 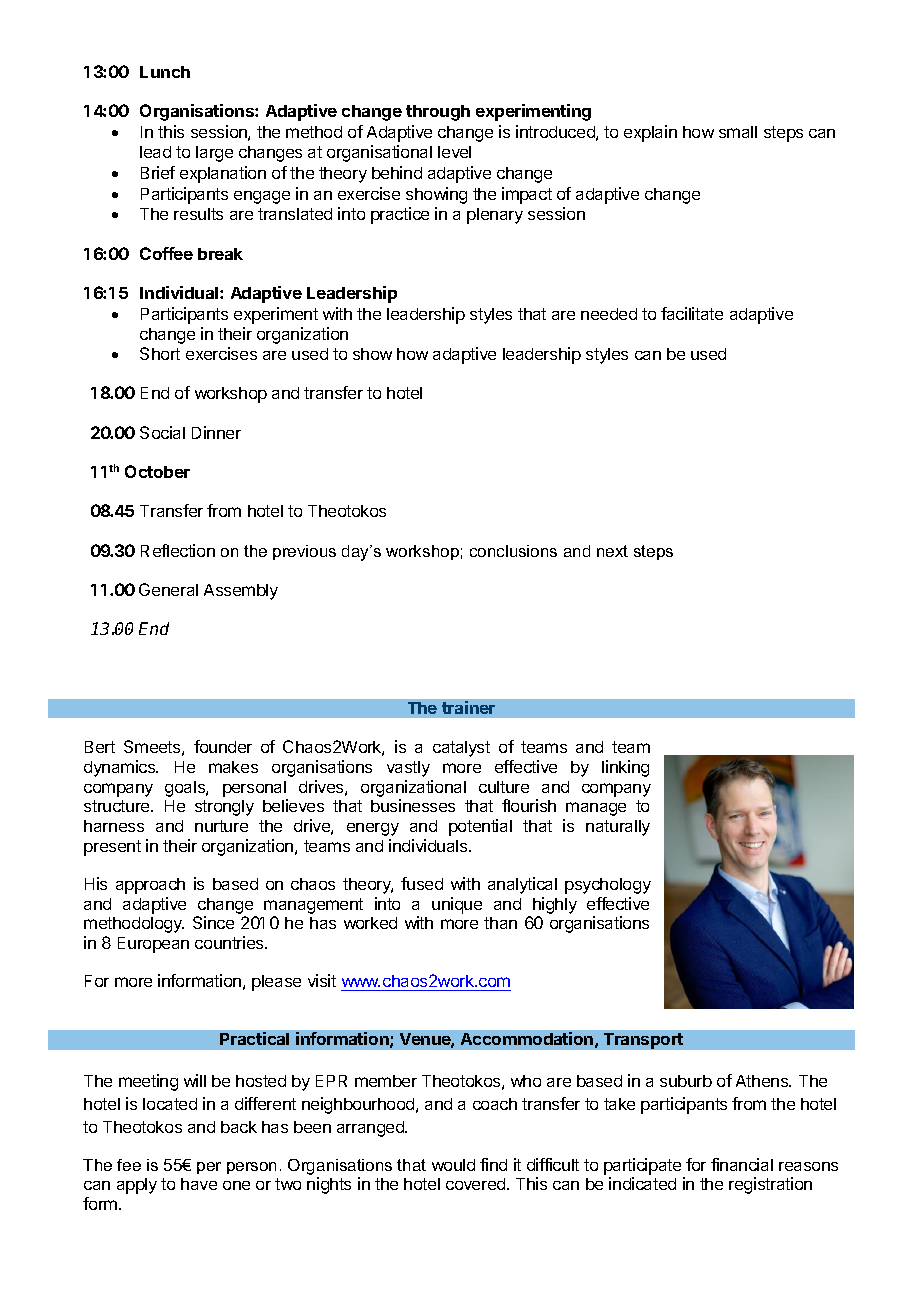 What do you see at coordinates (150, 886) in the screenshot?
I see `approach` at bounding box center [150, 886].
